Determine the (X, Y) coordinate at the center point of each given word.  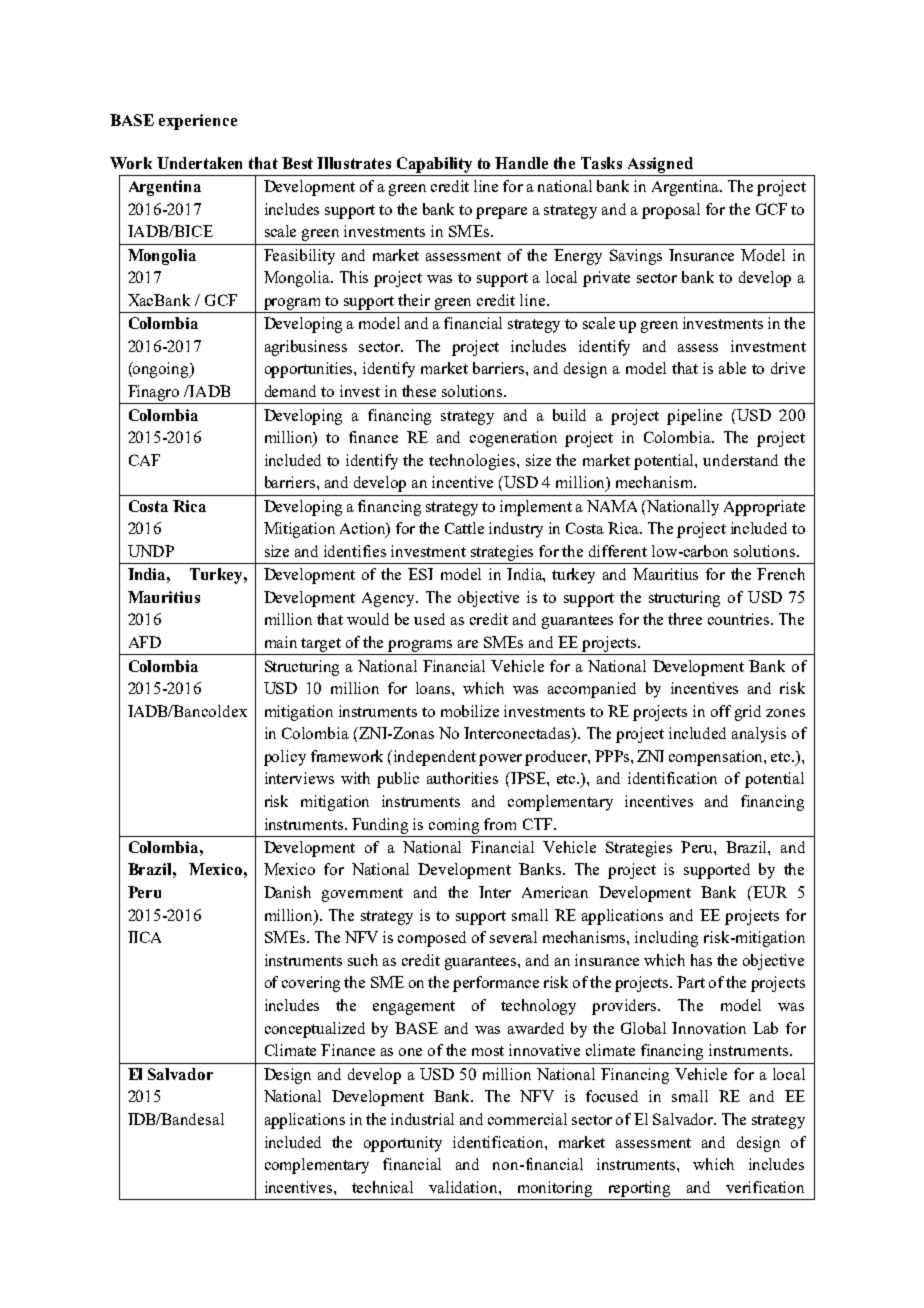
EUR (769, 892)
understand (740, 460)
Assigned (660, 165)
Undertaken (199, 163)
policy (285, 758)
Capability (434, 165)
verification (765, 1187)
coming (454, 826)
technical (382, 1187)
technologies (473, 462)
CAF (144, 460)
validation (464, 1187)
